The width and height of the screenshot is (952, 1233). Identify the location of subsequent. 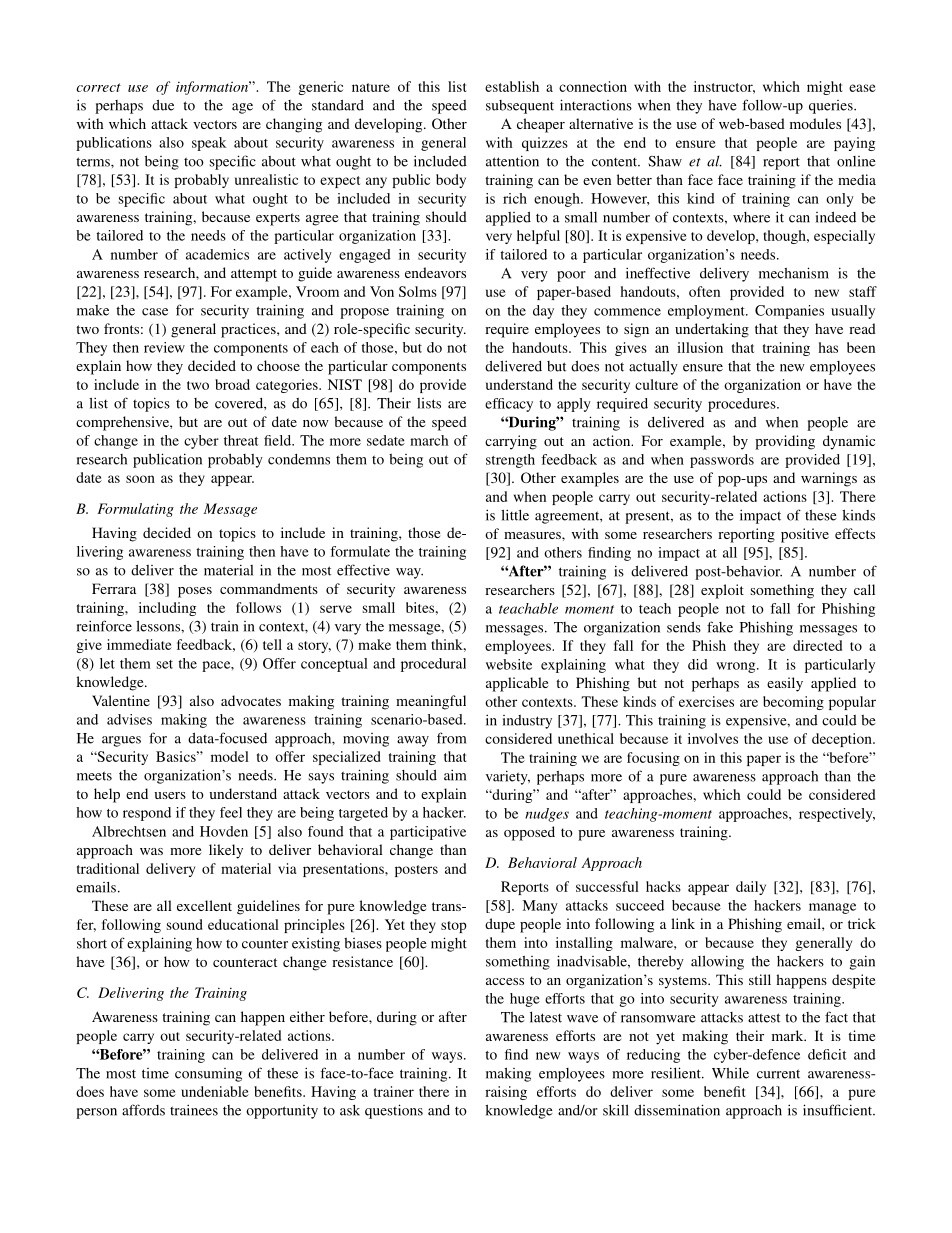
(520, 107).
